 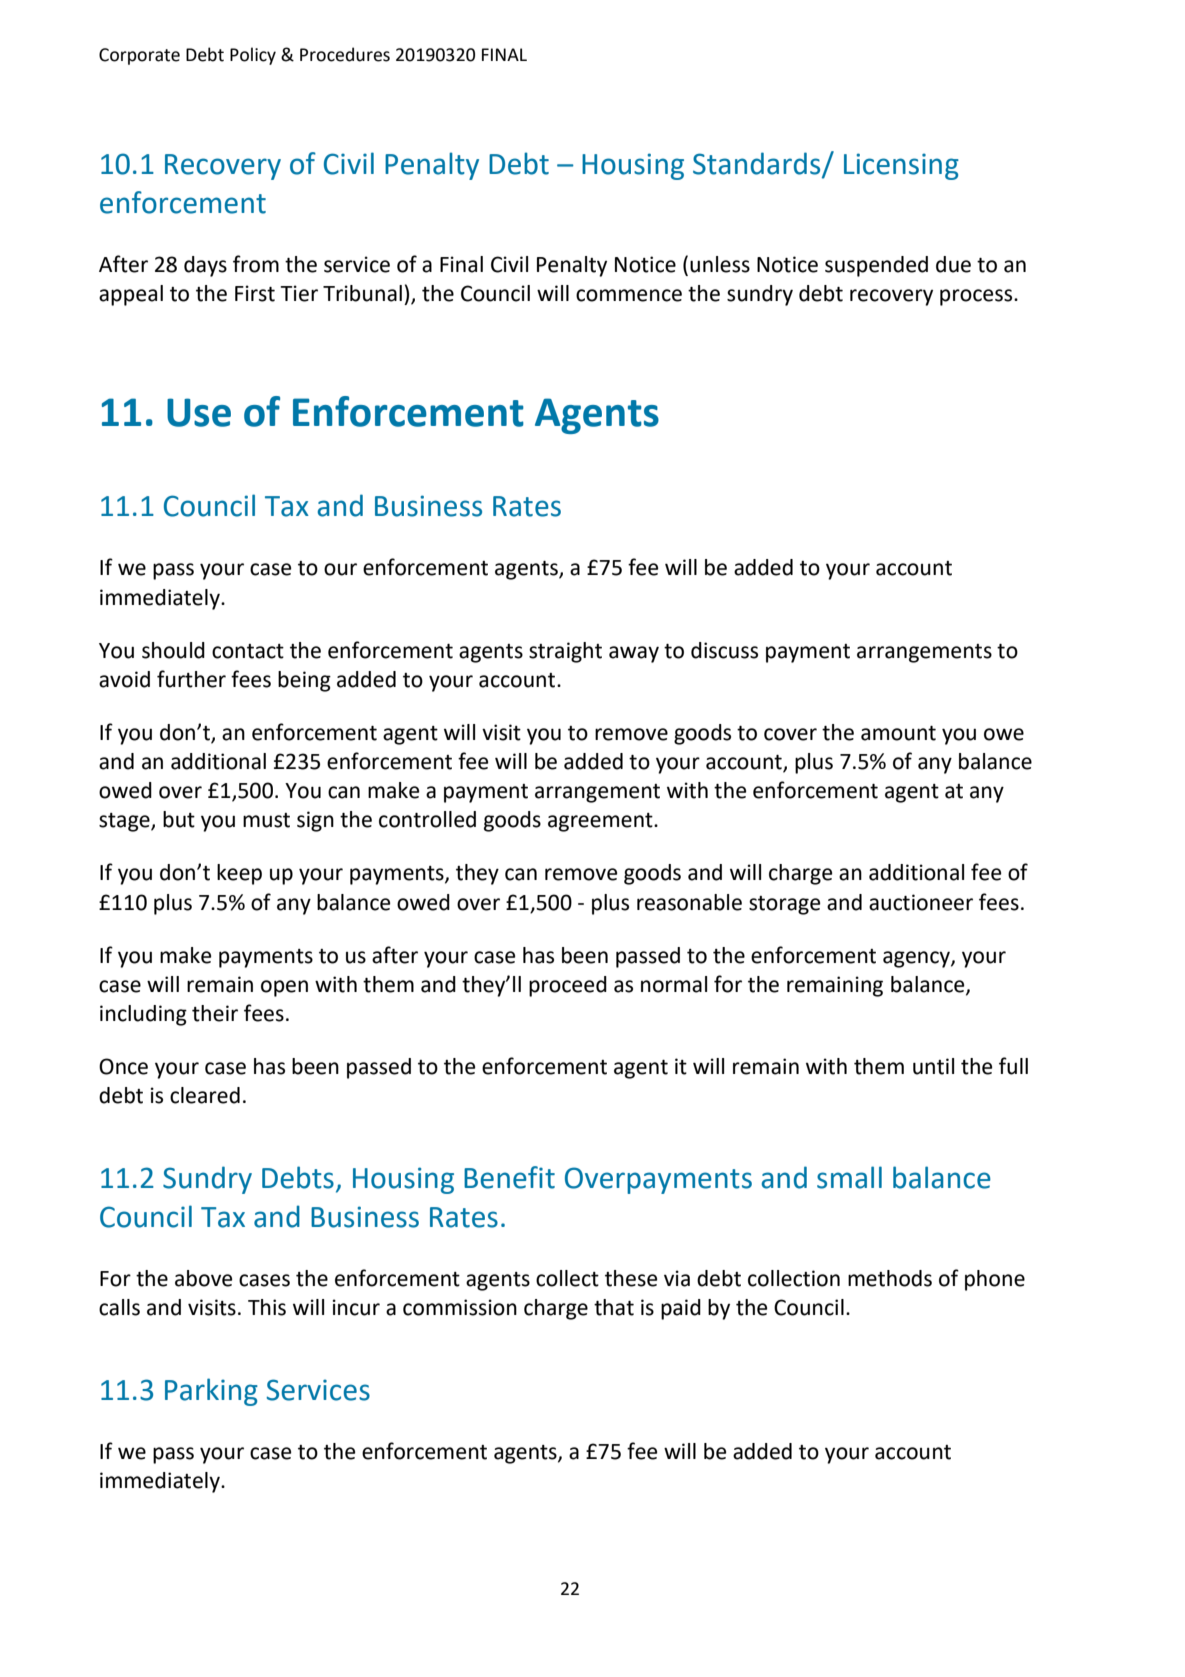 What do you see at coordinates (253, 56) in the screenshot?
I see `Policy` at bounding box center [253, 56].
